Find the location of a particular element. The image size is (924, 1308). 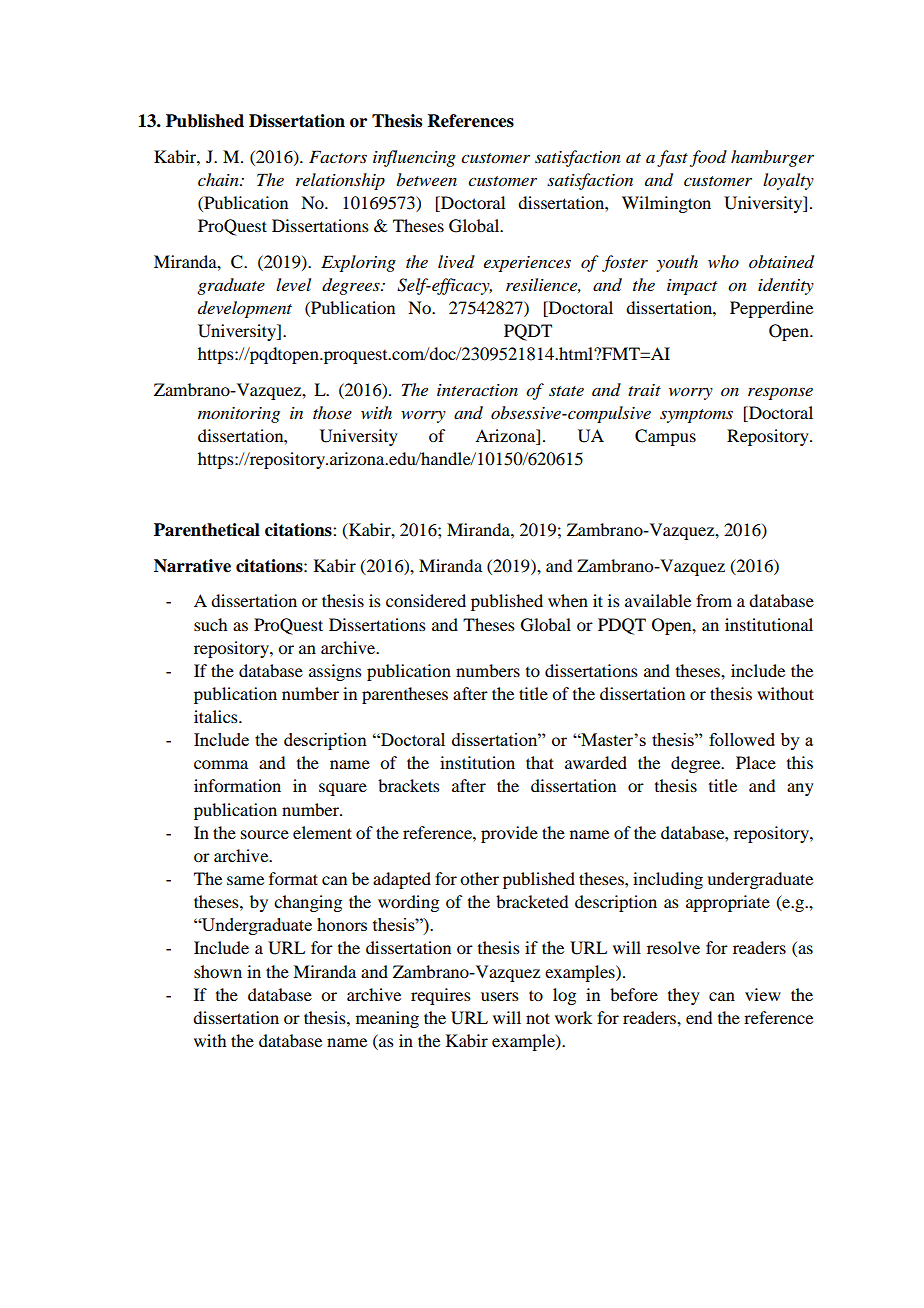

considered is located at coordinates (426, 600).
